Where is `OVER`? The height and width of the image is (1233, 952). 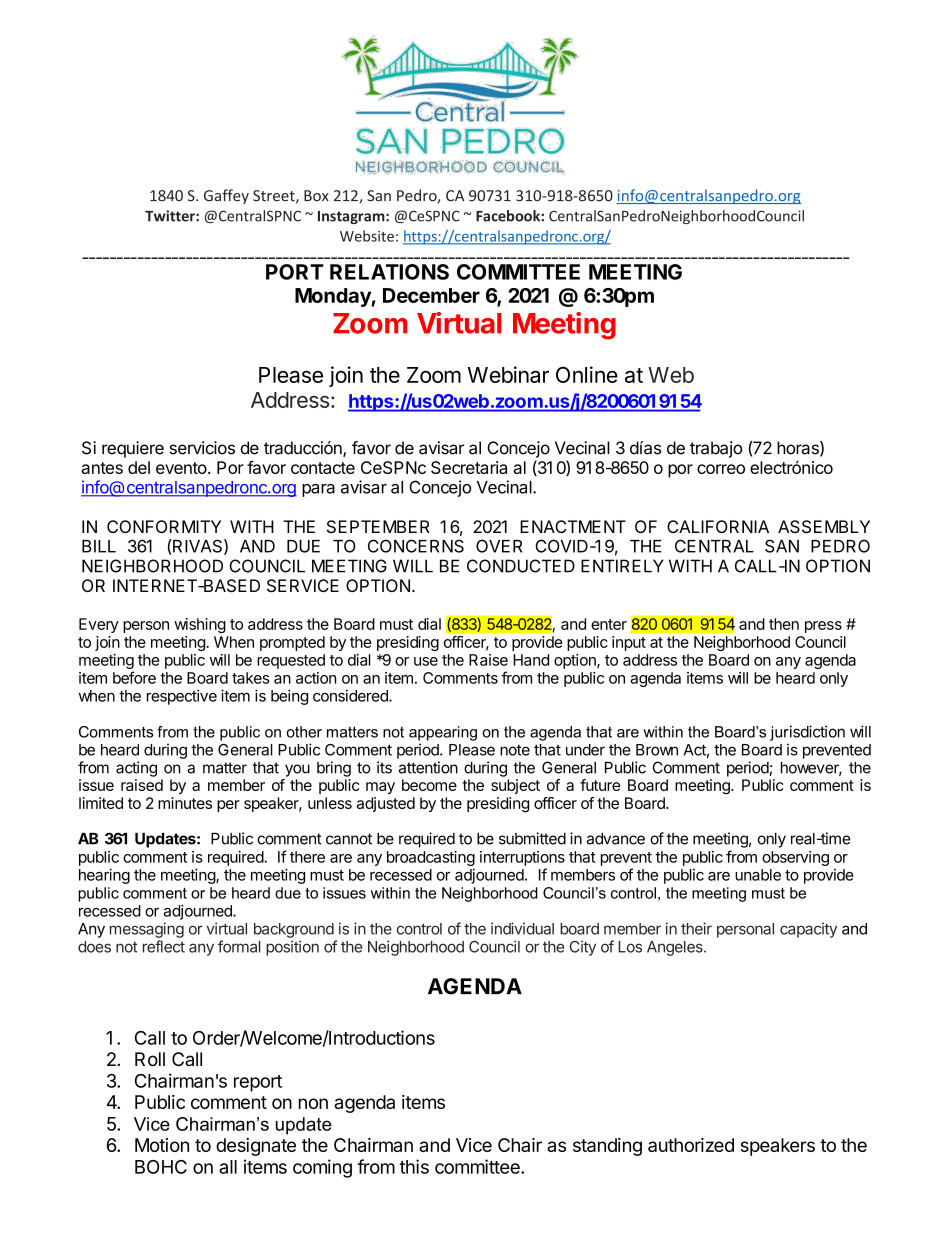 OVER is located at coordinates (499, 546).
